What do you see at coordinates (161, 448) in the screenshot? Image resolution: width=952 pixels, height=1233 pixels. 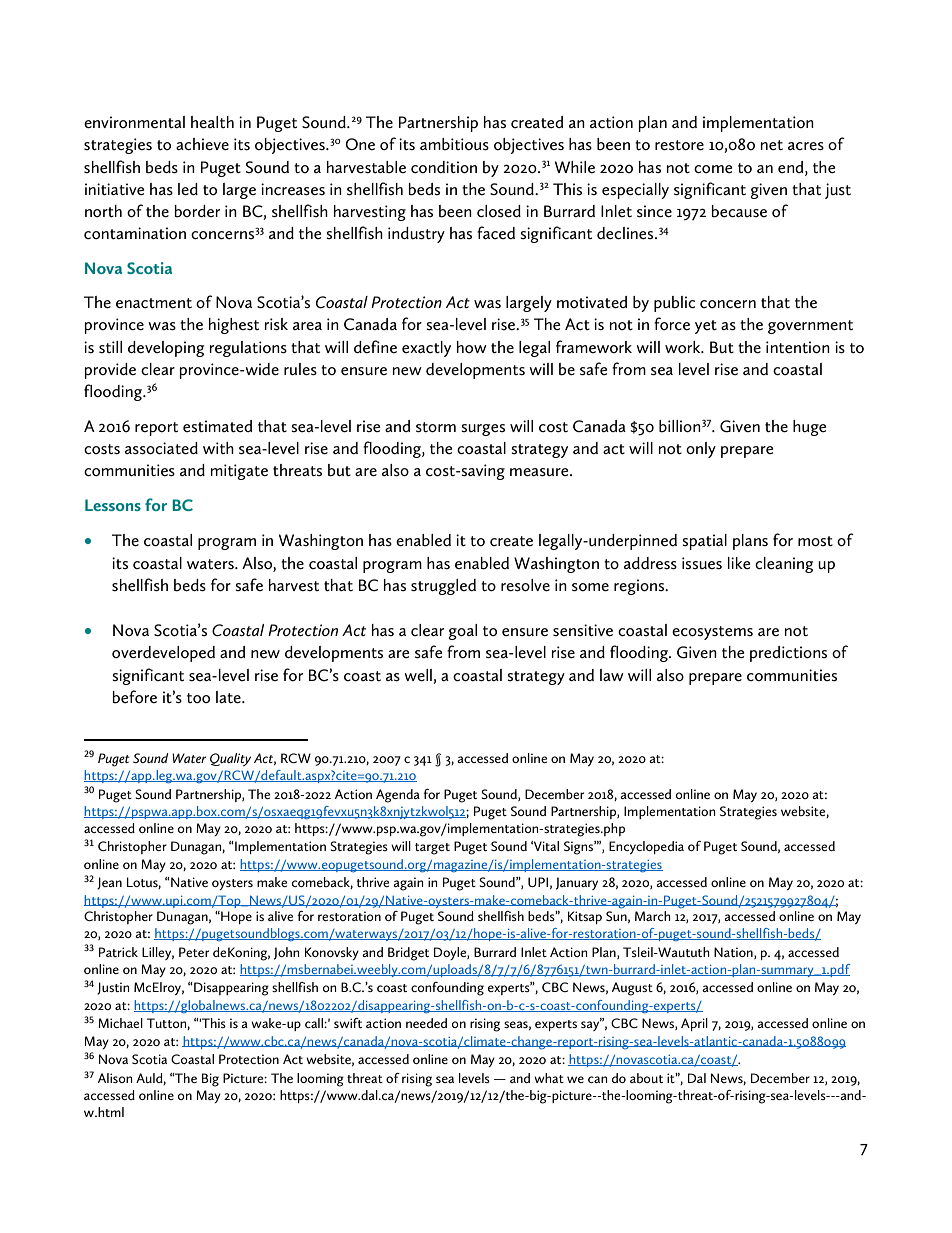 I see `associated` at bounding box center [161, 448].
